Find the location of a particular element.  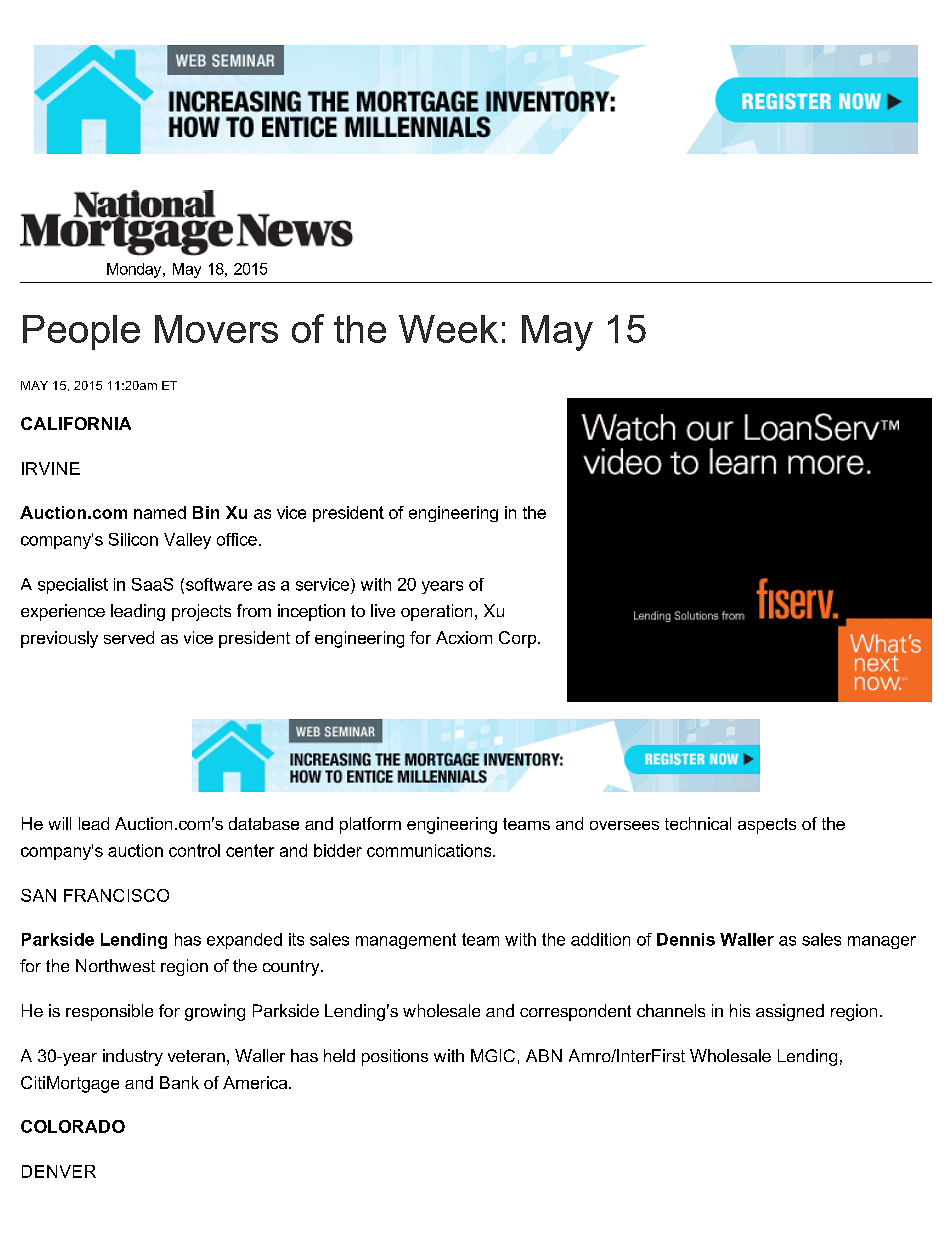

Week is located at coordinates (448, 329).
